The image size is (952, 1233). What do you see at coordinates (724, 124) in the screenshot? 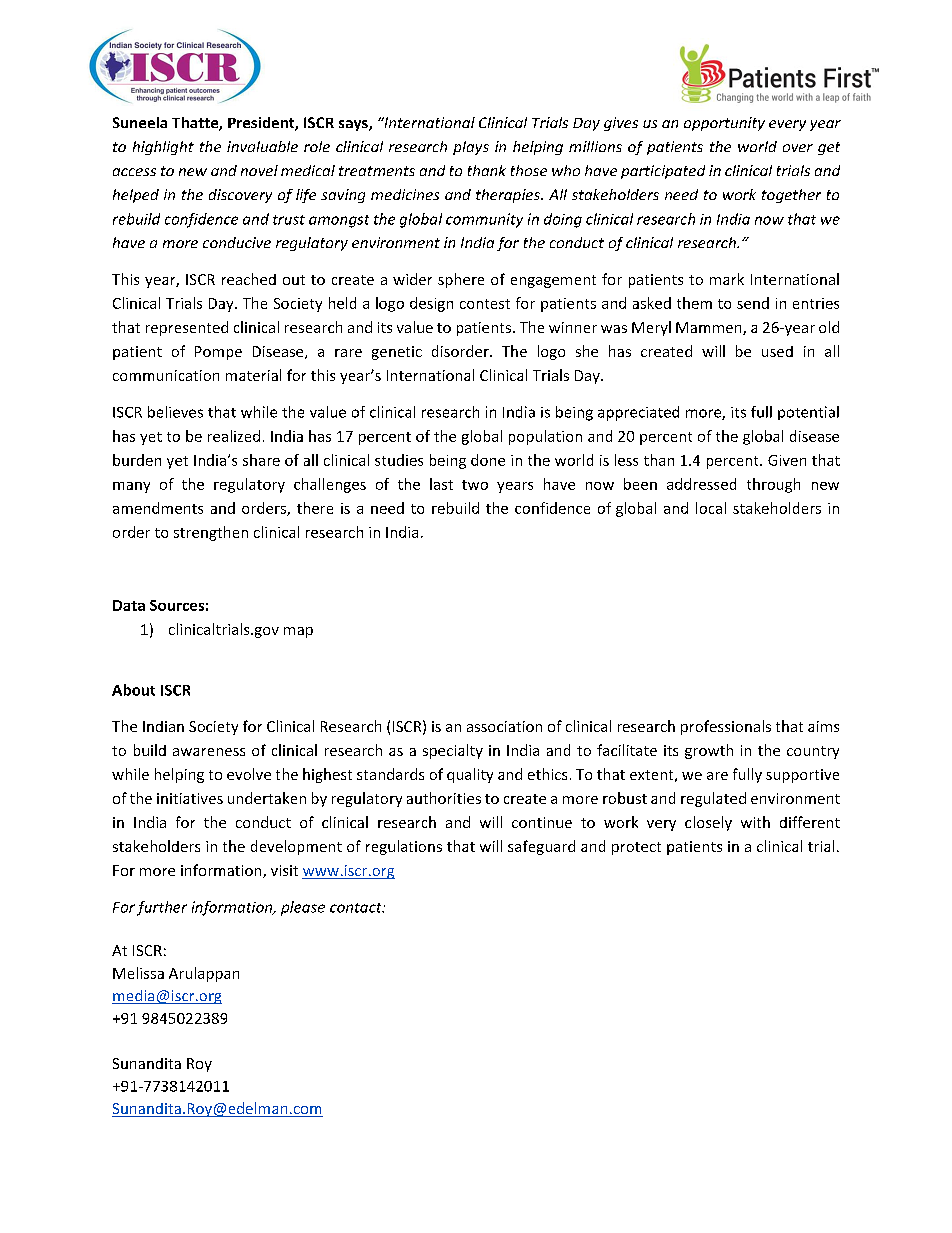
I see `opportunity` at bounding box center [724, 124].
